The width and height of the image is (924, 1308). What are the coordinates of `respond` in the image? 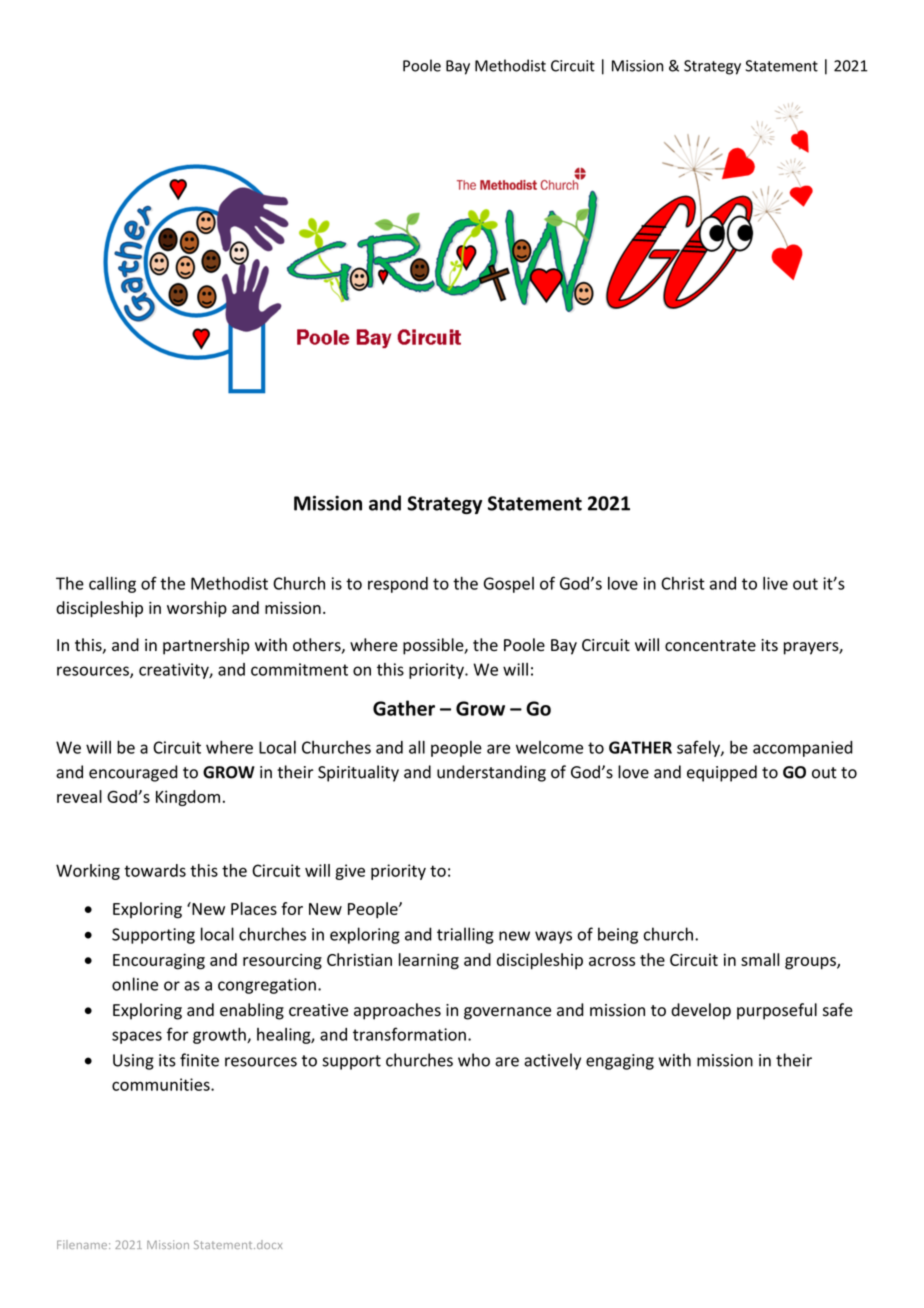 It's located at (398, 585).
